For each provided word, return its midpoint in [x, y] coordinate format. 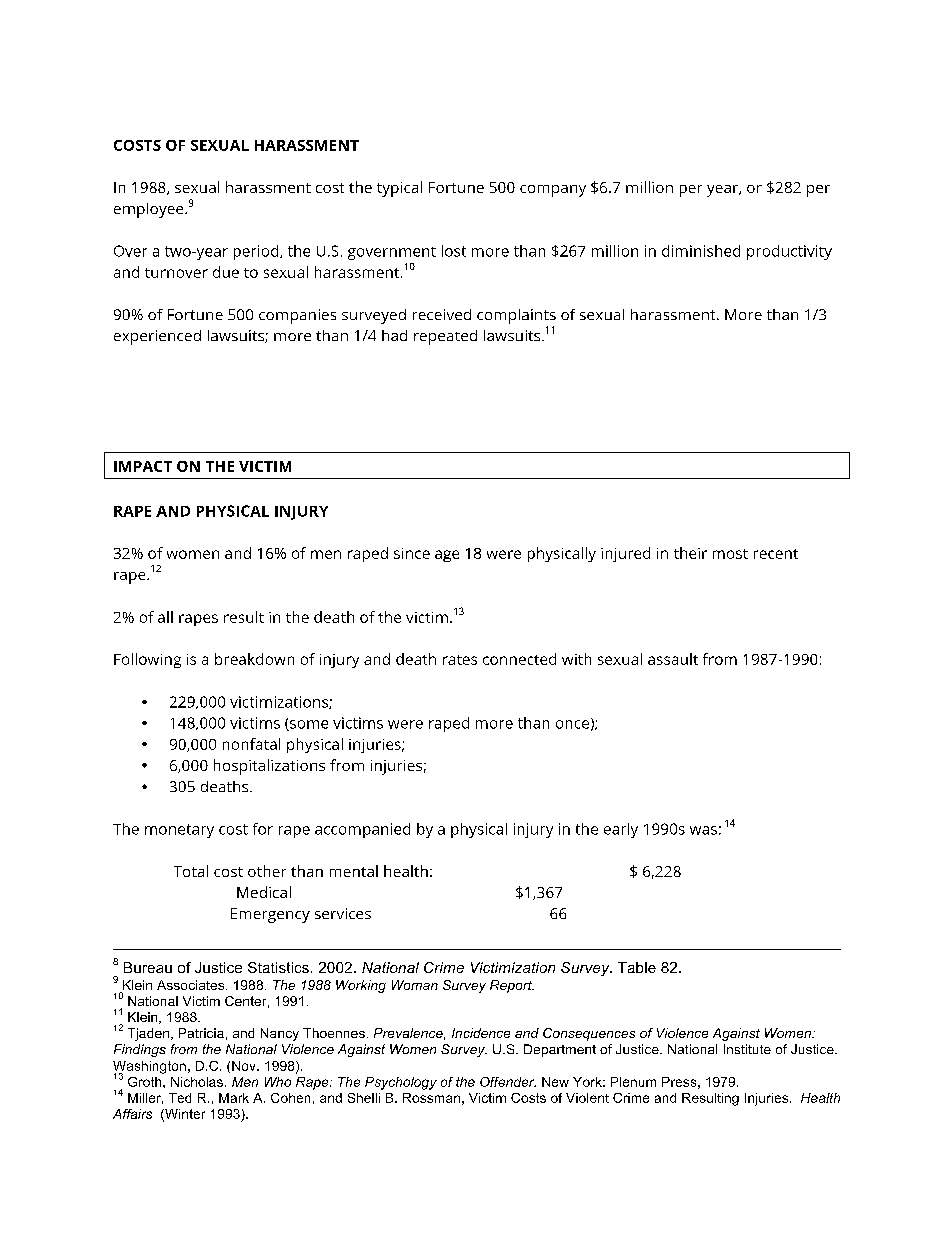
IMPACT [143, 466]
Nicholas [197, 1082]
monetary [179, 831]
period [257, 252]
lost [454, 251]
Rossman [431, 1098]
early [621, 830]
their [690, 553]
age [447, 556]
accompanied [362, 830]
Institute [747, 1049]
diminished [701, 251]
